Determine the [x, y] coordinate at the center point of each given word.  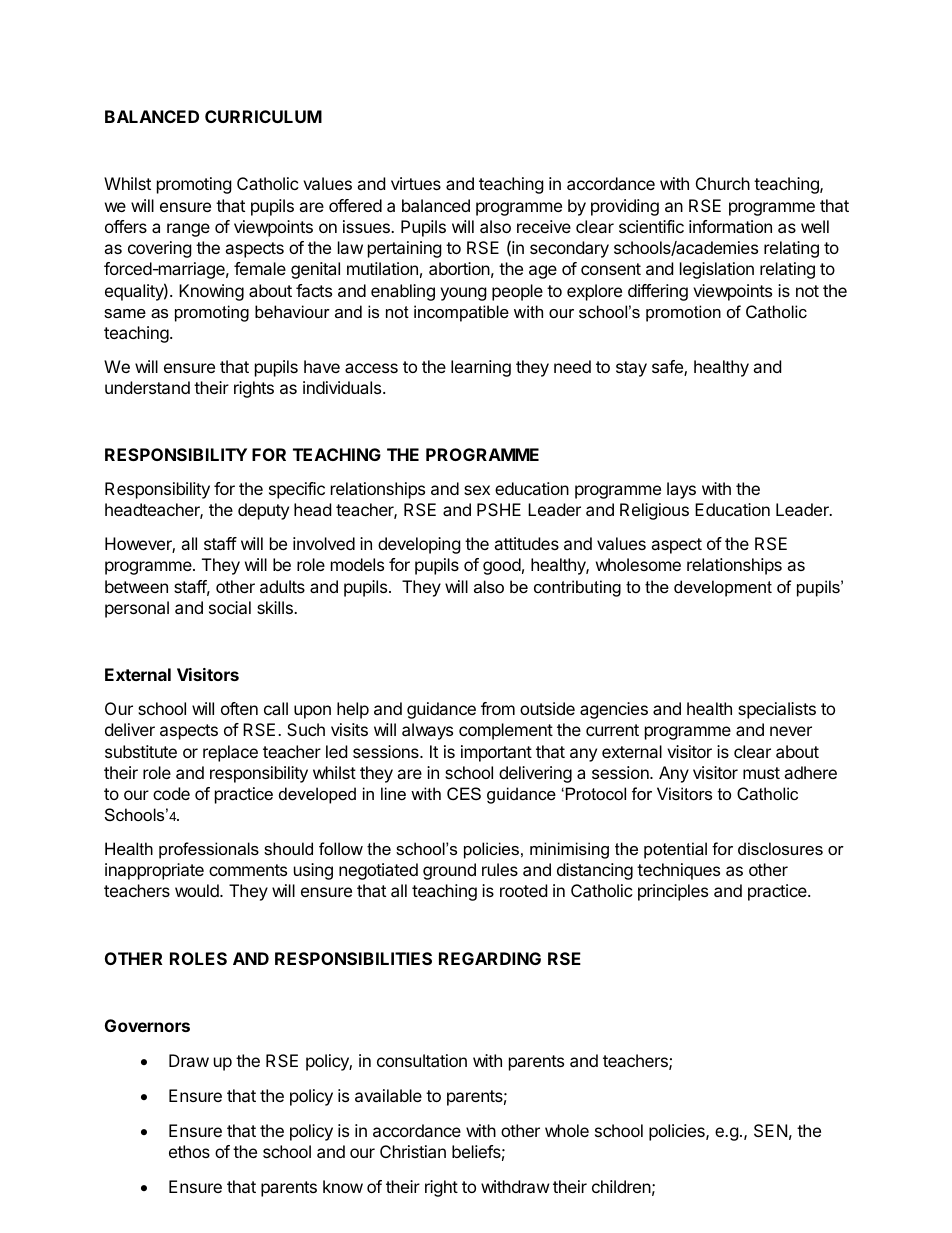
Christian [413, 1151]
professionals [209, 850]
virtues [416, 183]
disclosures [780, 848]
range [188, 230]
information [730, 226]
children [621, 1186]
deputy [263, 511]
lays [681, 490]
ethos [189, 1151]
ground [449, 871]
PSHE [499, 509]
